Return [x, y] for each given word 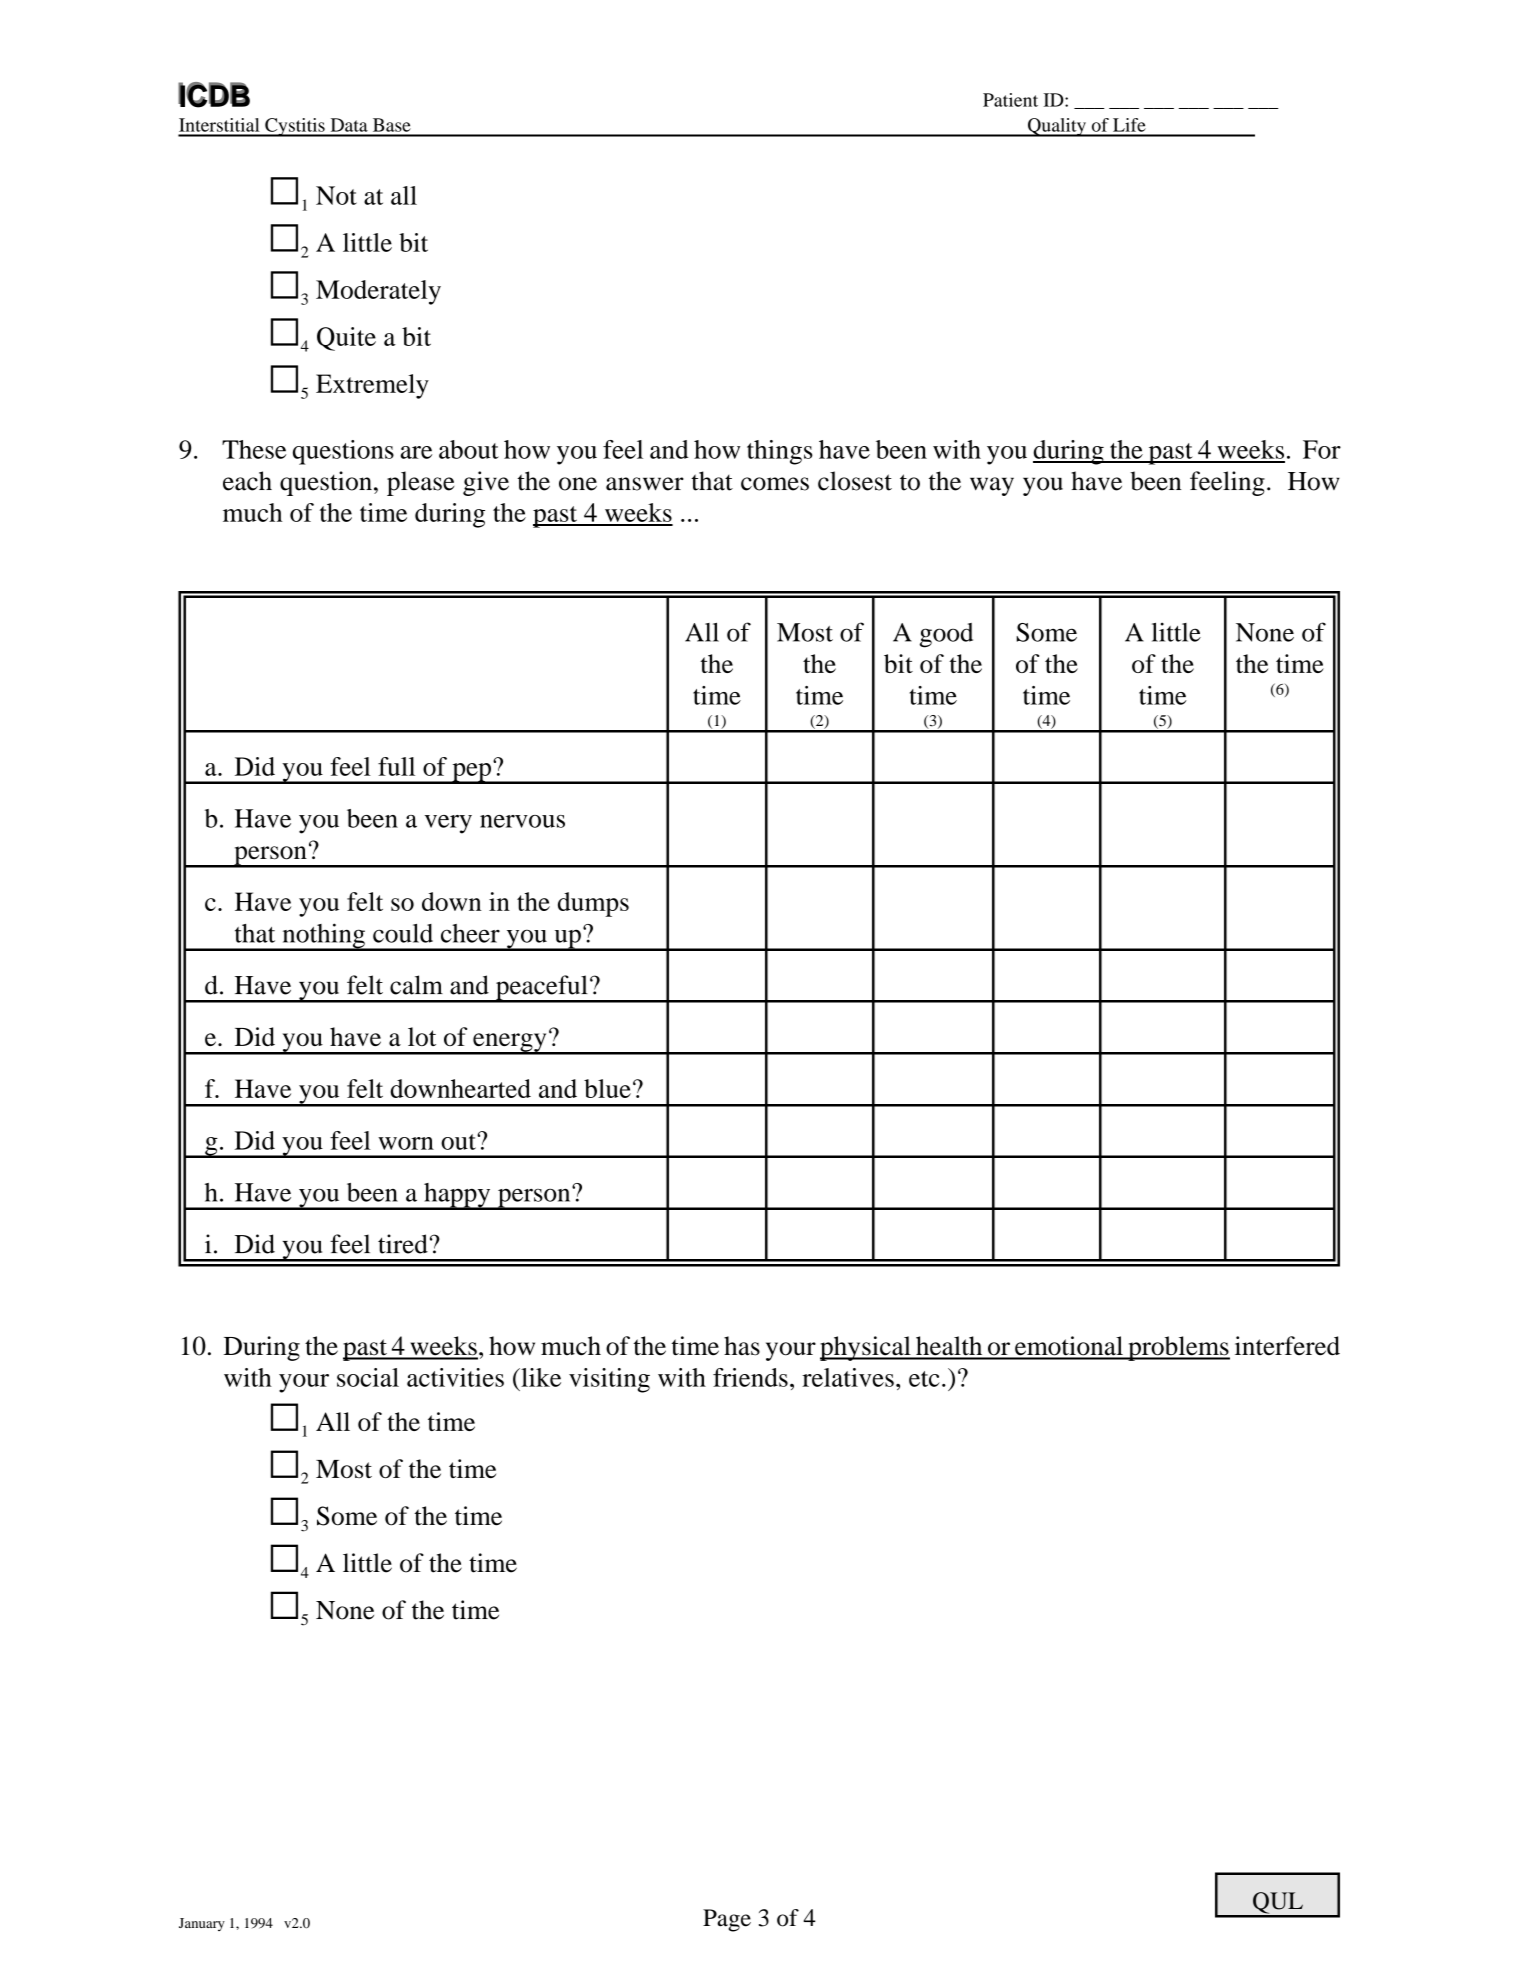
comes [775, 484]
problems [1178, 1348]
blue [607, 1088]
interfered [1287, 1346]
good [946, 635]
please [420, 483]
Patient [1010, 100]
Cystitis [295, 127]
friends [750, 1377]
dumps [593, 904]
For [1322, 449]
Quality [1057, 127]
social [368, 1377]
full [396, 766]
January [202, 1924]
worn [406, 1143]
